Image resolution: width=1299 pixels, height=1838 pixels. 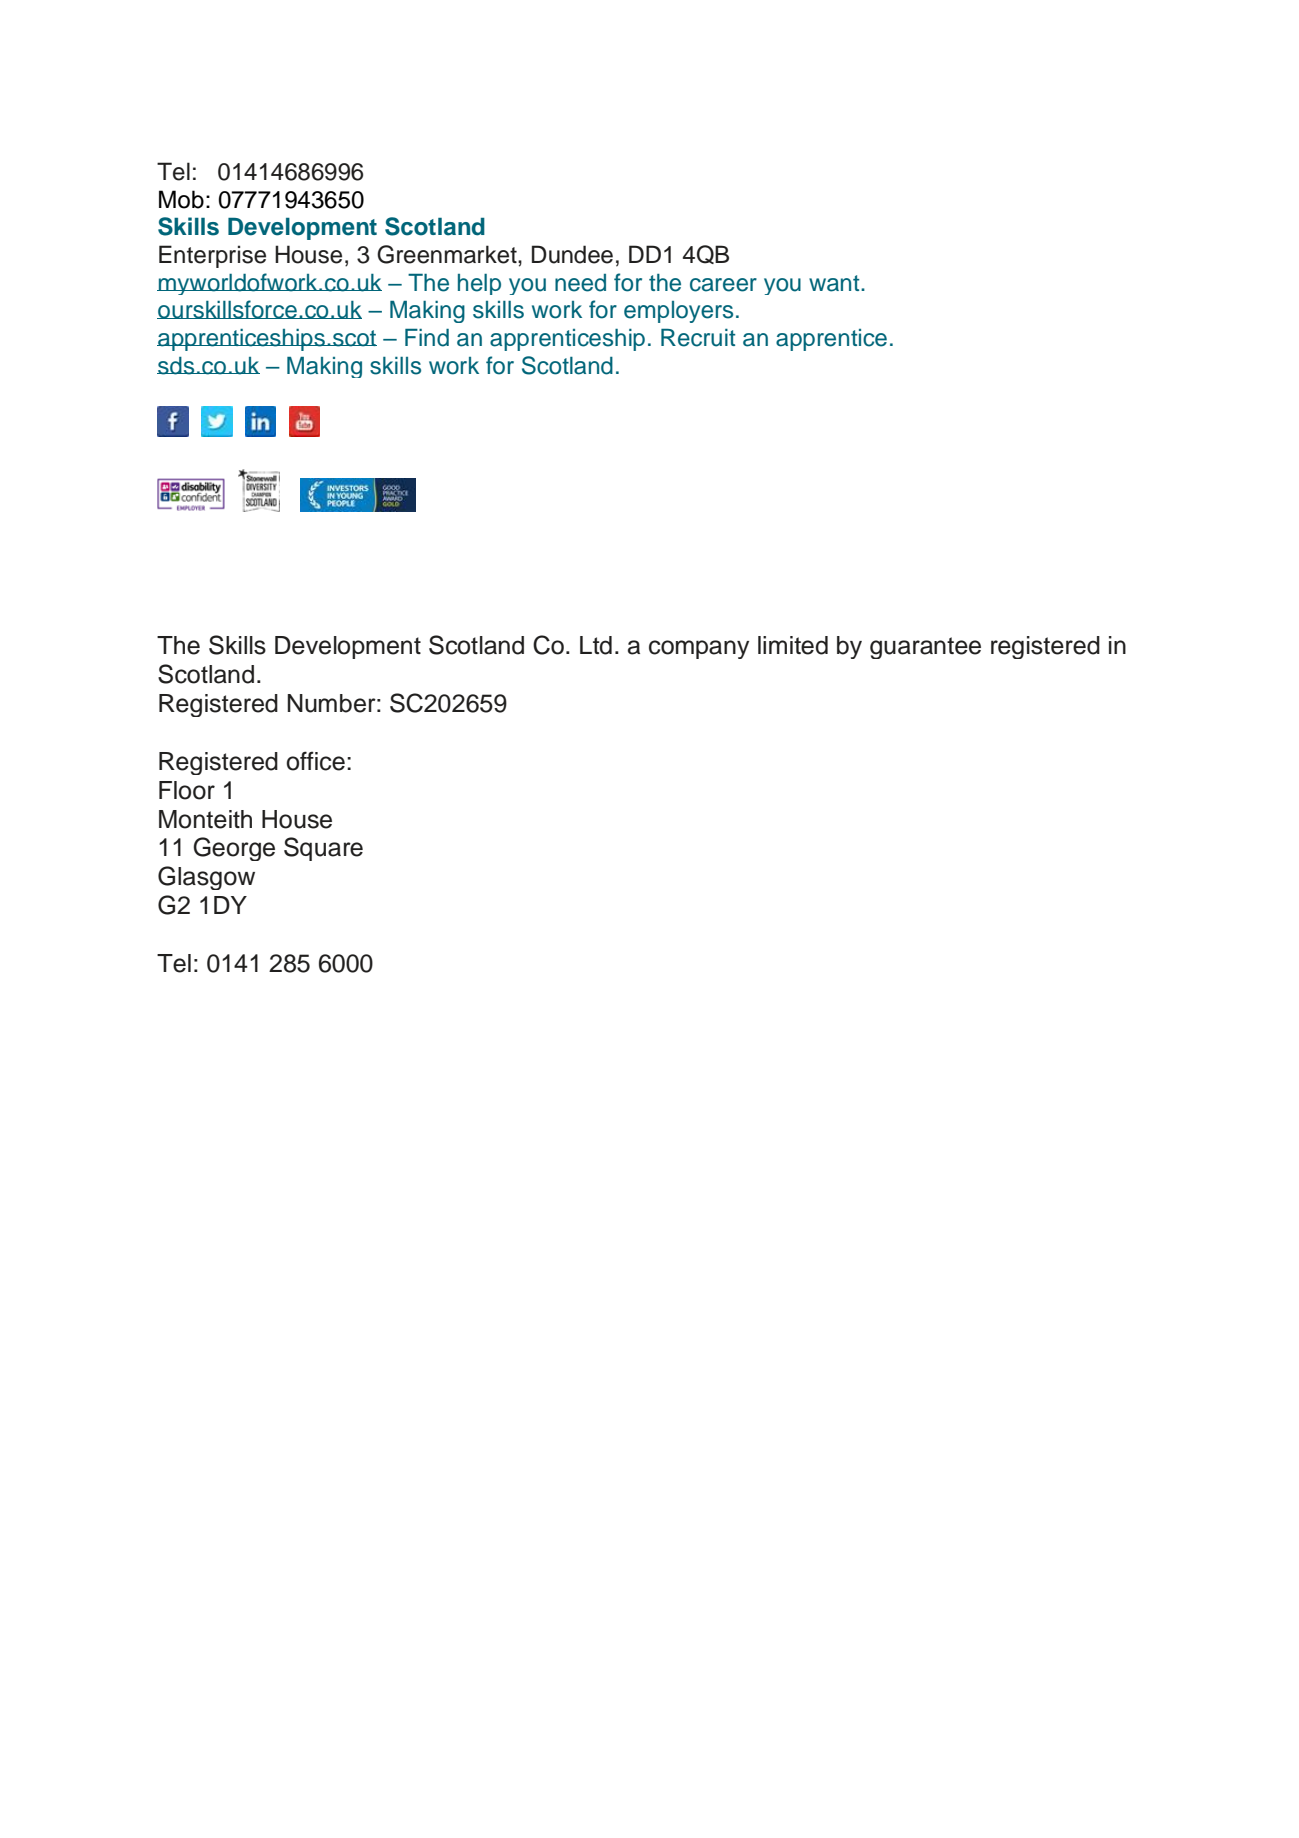 What do you see at coordinates (572, 254) in the screenshot?
I see `Dundee` at bounding box center [572, 254].
